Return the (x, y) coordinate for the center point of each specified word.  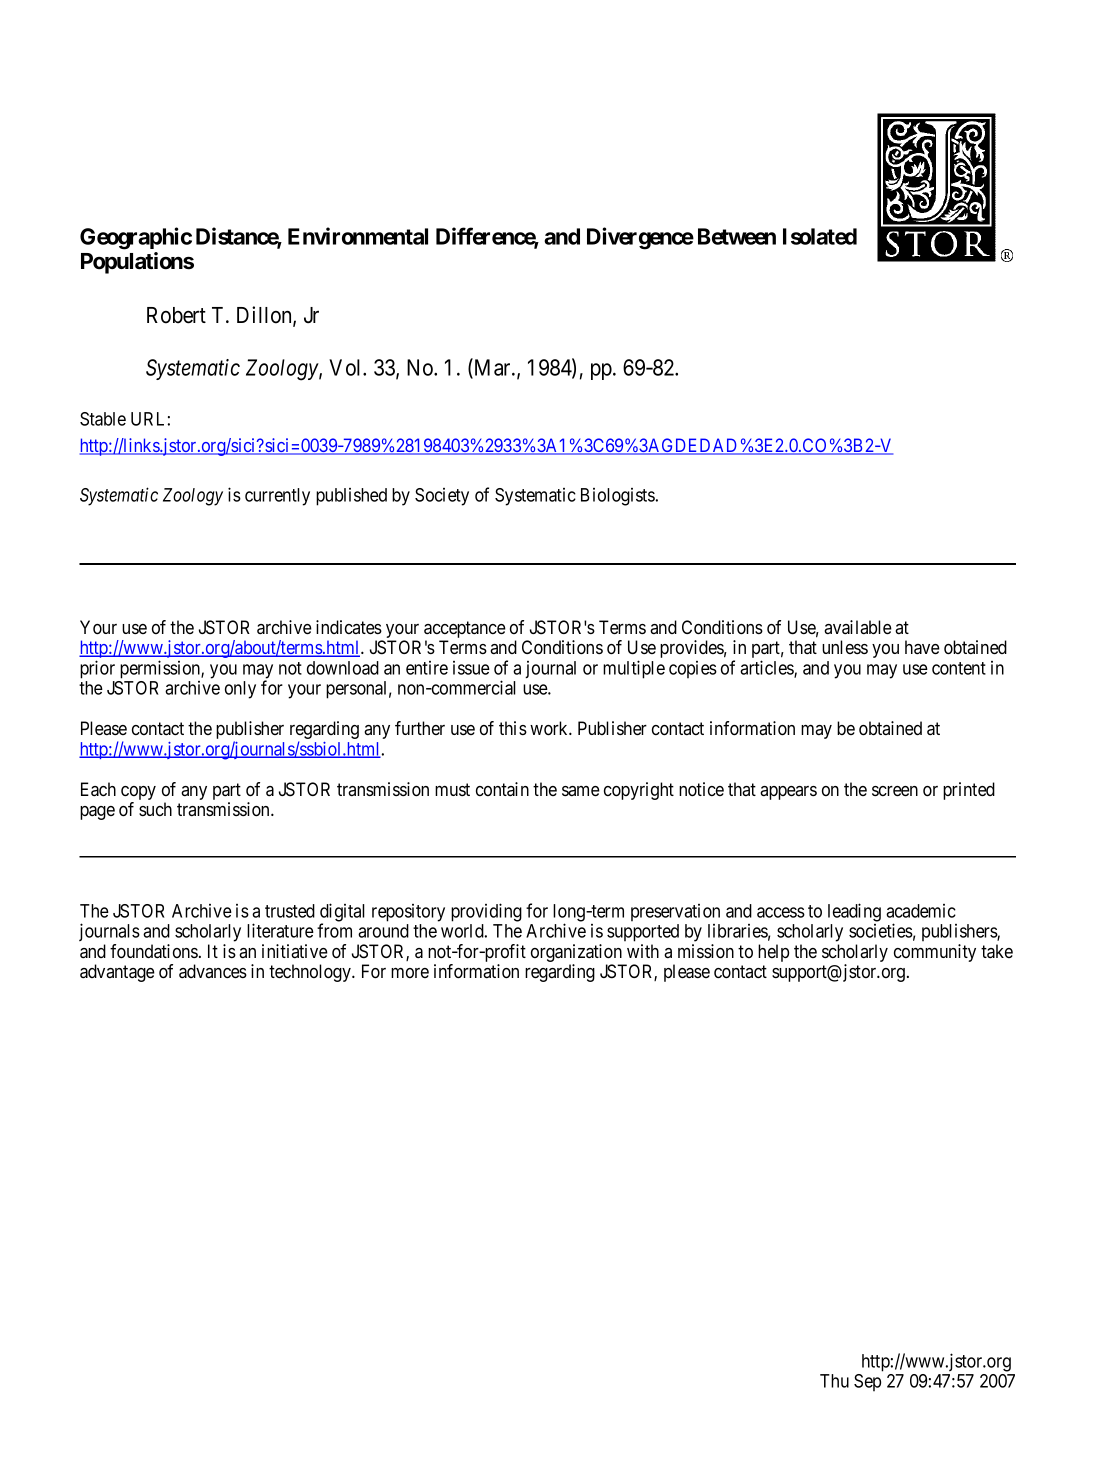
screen (895, 791)
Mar (492, 368)
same (581, 791)
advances (213, 971)
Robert (176, 315)
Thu (834, 1381)
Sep (867, 1382)
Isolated (820, 236)
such (155, 809)
